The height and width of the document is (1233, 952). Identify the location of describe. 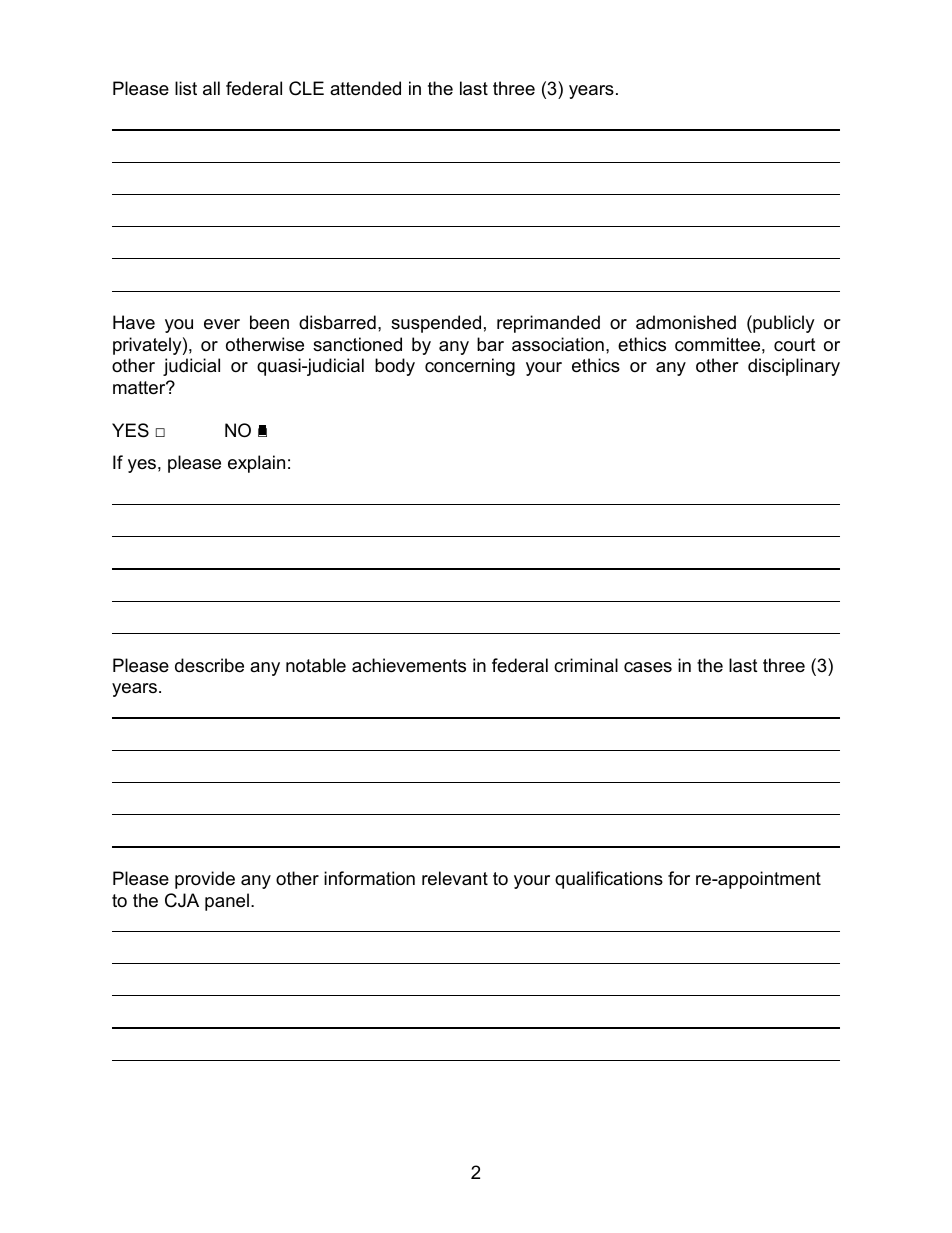
(209, 665).
